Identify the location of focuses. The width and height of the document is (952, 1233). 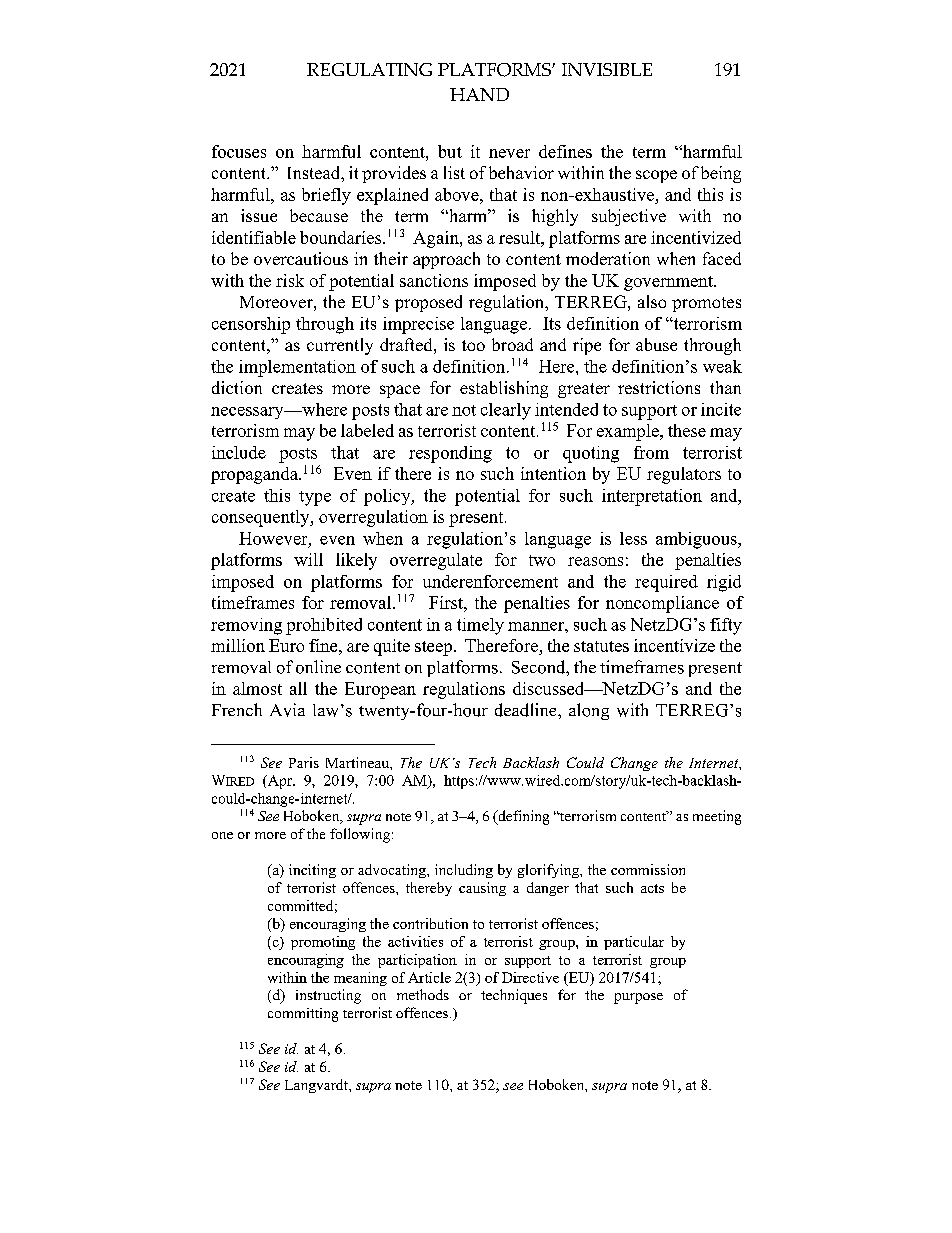
(239, 151).
